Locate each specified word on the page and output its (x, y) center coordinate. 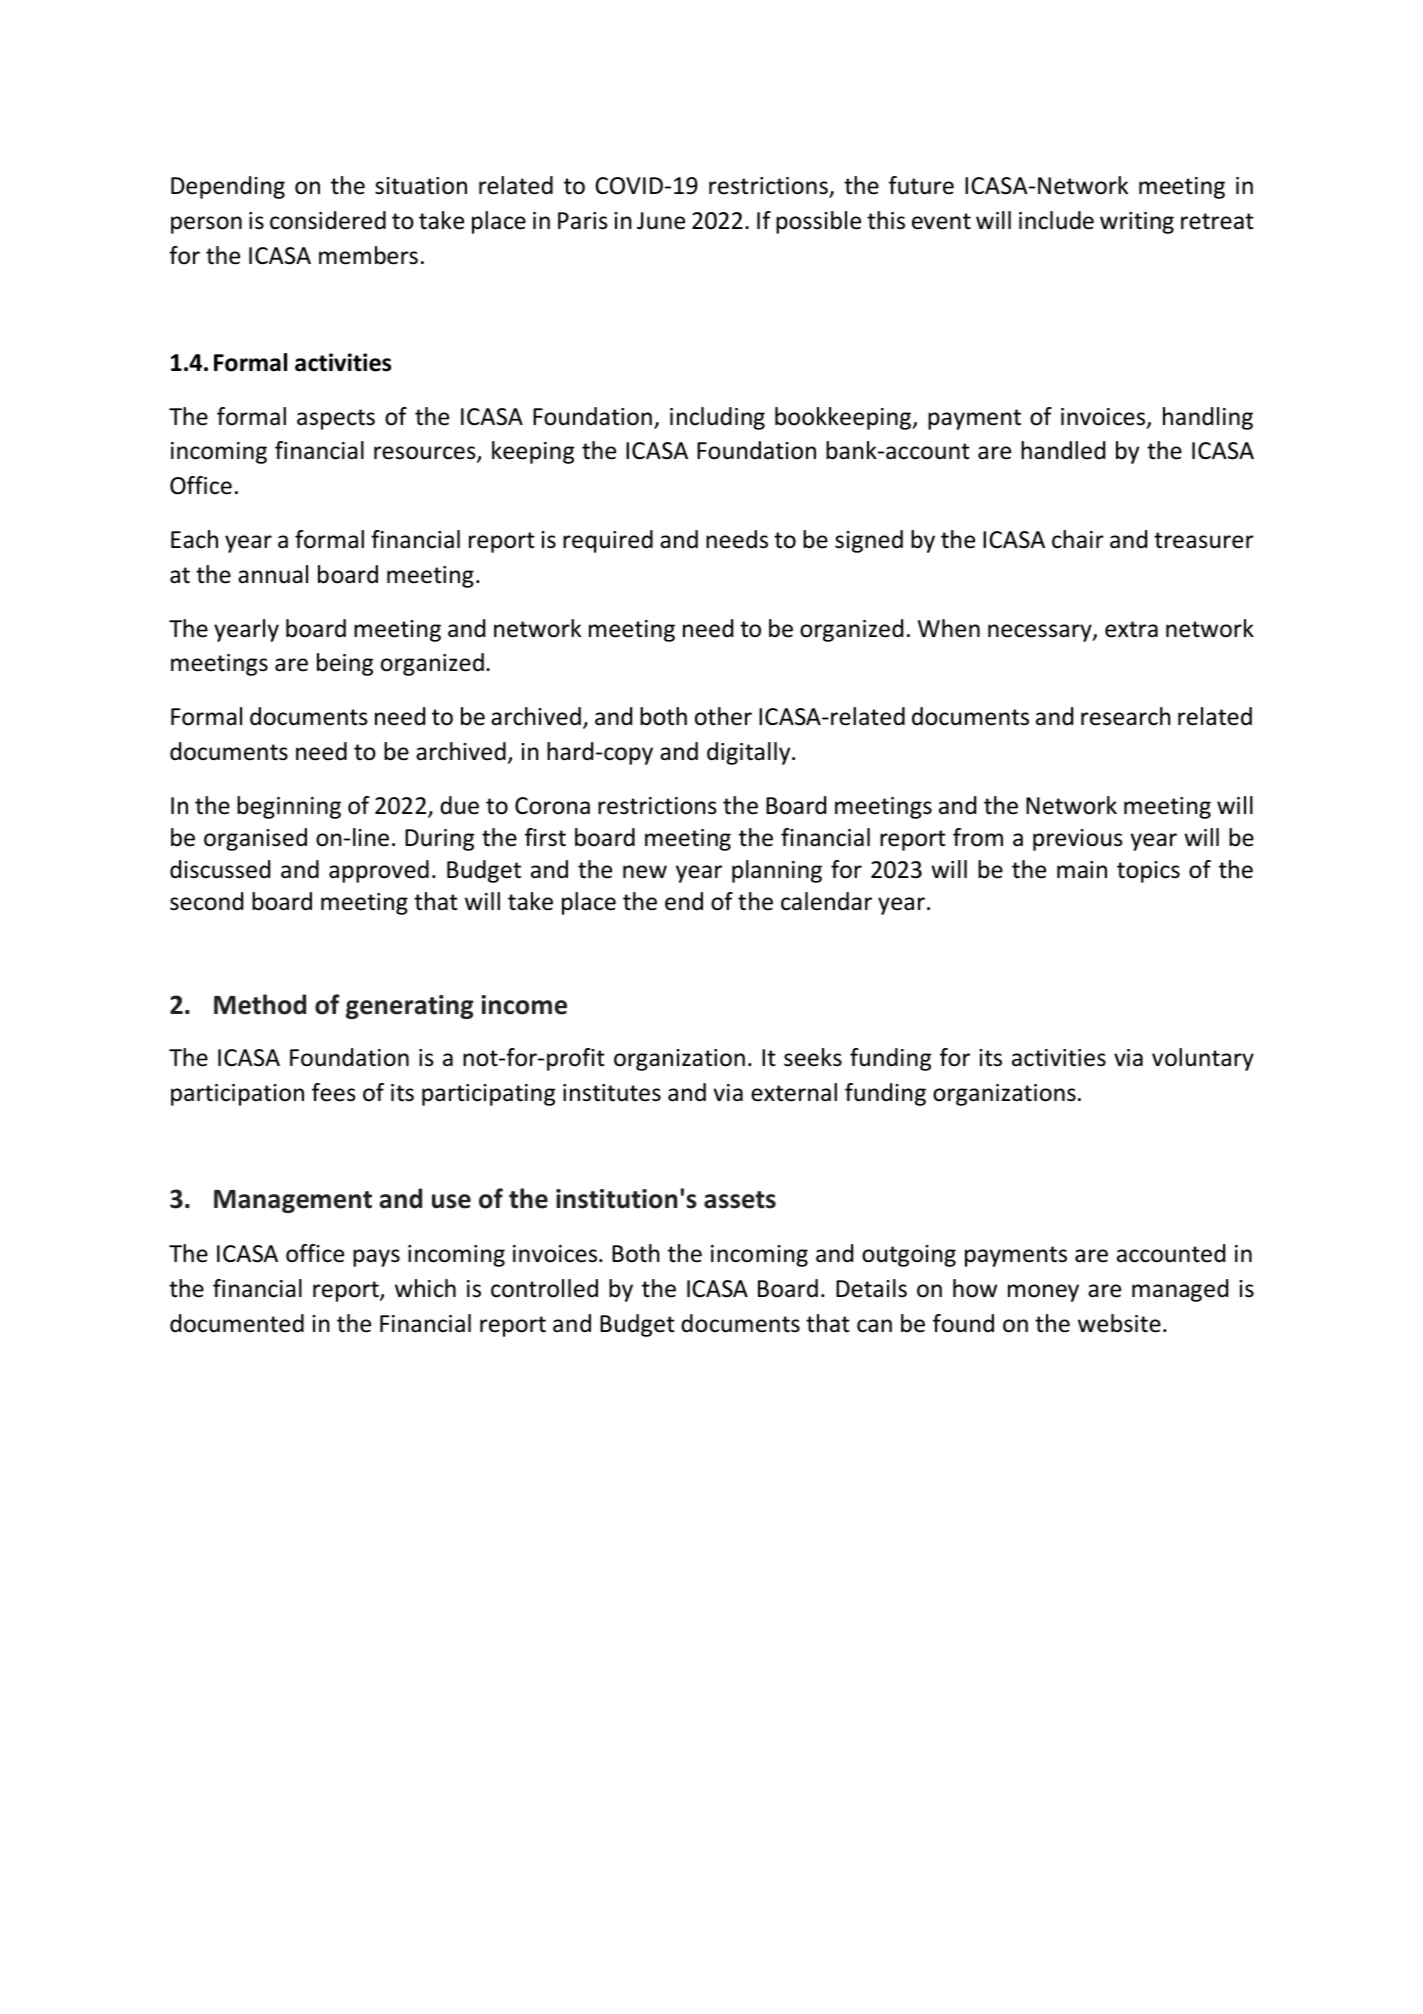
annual (273, 574)
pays (376, 1258)
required (608, 541)
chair (1078, 539)
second (206, 901)
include (1056, 220)
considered (328, 220)
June (661, 221)
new (645, 872)
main (1082, 869)
